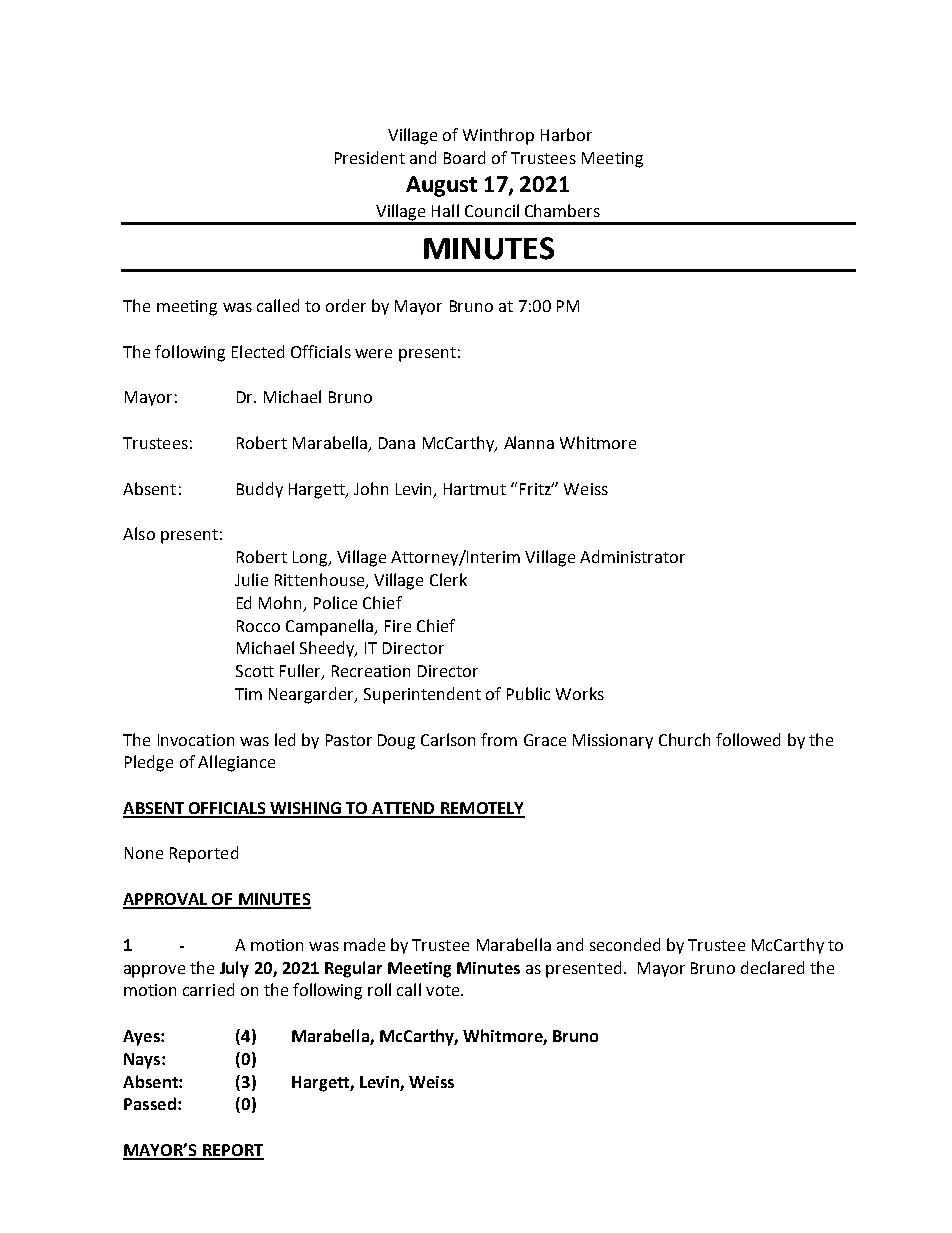 This page has height=1233, width=952. What do you see at coordinates (529, 442) in the page?
I see `Alanna` at bounding box center [529, 442].
